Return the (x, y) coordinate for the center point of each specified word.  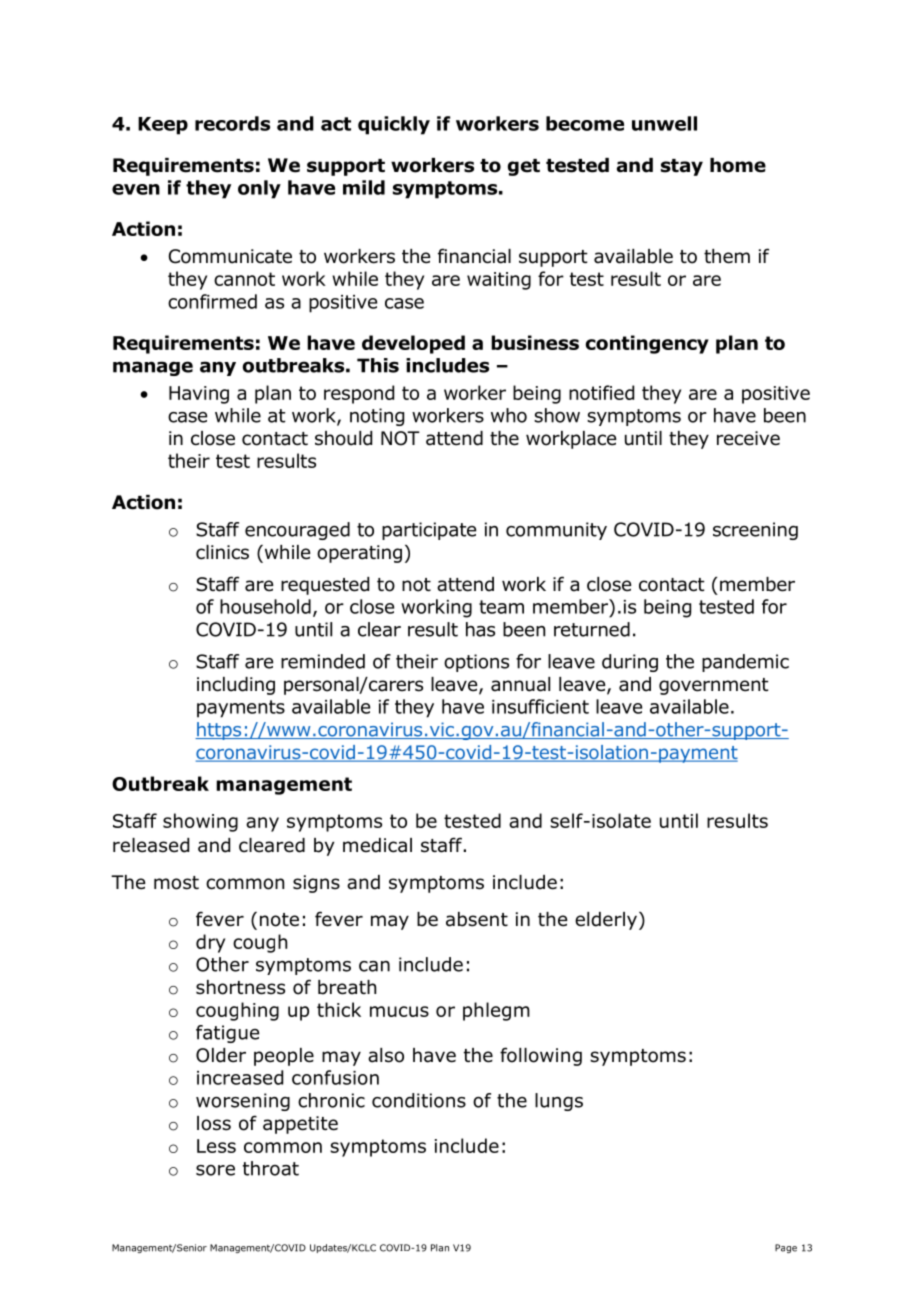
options (476, 663)
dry (210, 943)
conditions (419, 1100)
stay (682, 167)
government (714, 686)
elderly (606, 921)
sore (215, 1170)
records (232, 123)
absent (477, 919)
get (524, 167)
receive (748, 438)
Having (199, 395)
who (509, 415)
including (236, 686)
